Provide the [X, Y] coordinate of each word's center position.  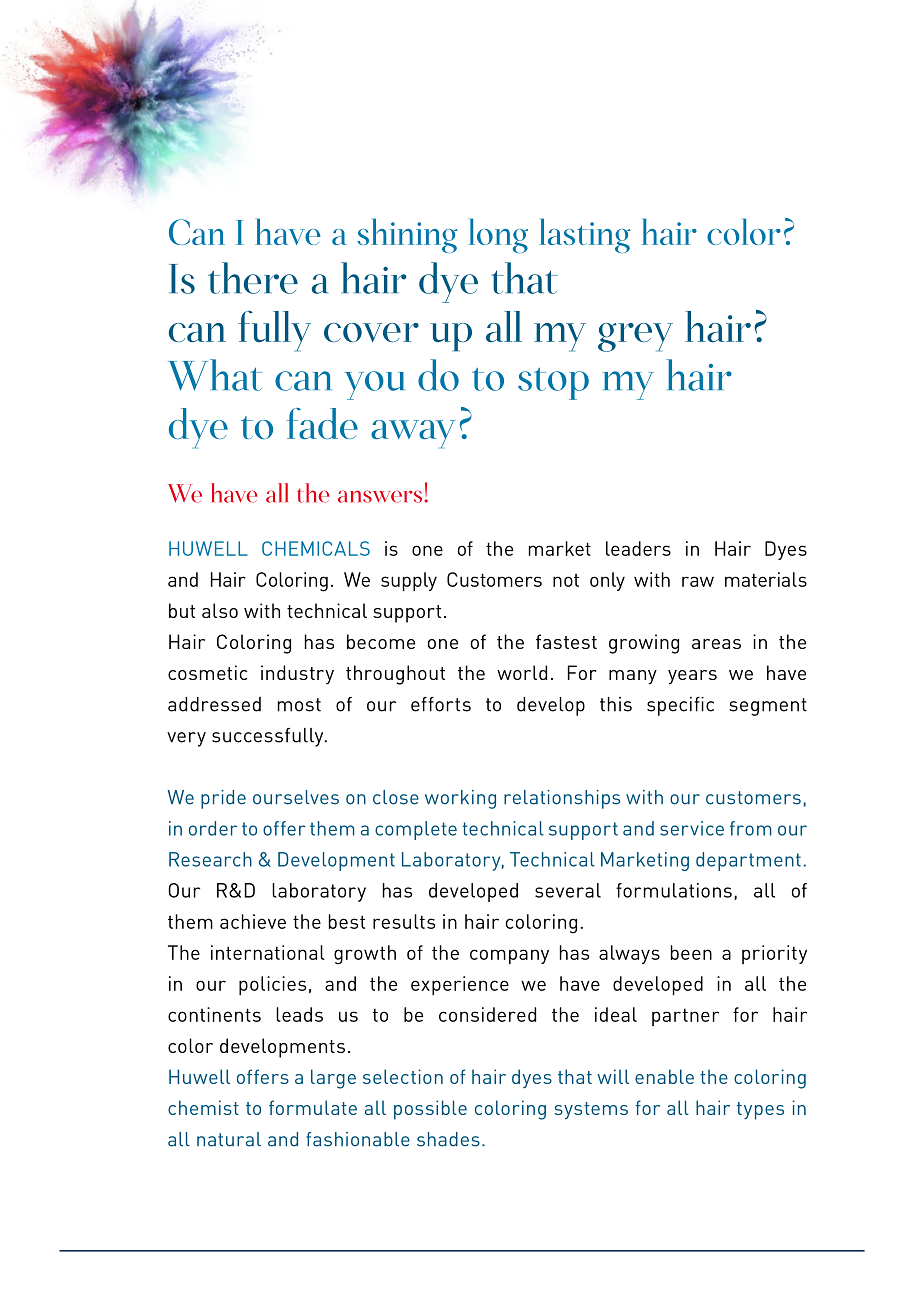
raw [698, 581]
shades [448, 1139]
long [498, 235]
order [213, 828]
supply [409, 581]
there [253, 278]
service [692, 828]
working [460, 799]
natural [229, 1139]
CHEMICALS [316, 548]
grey [635, 337]
